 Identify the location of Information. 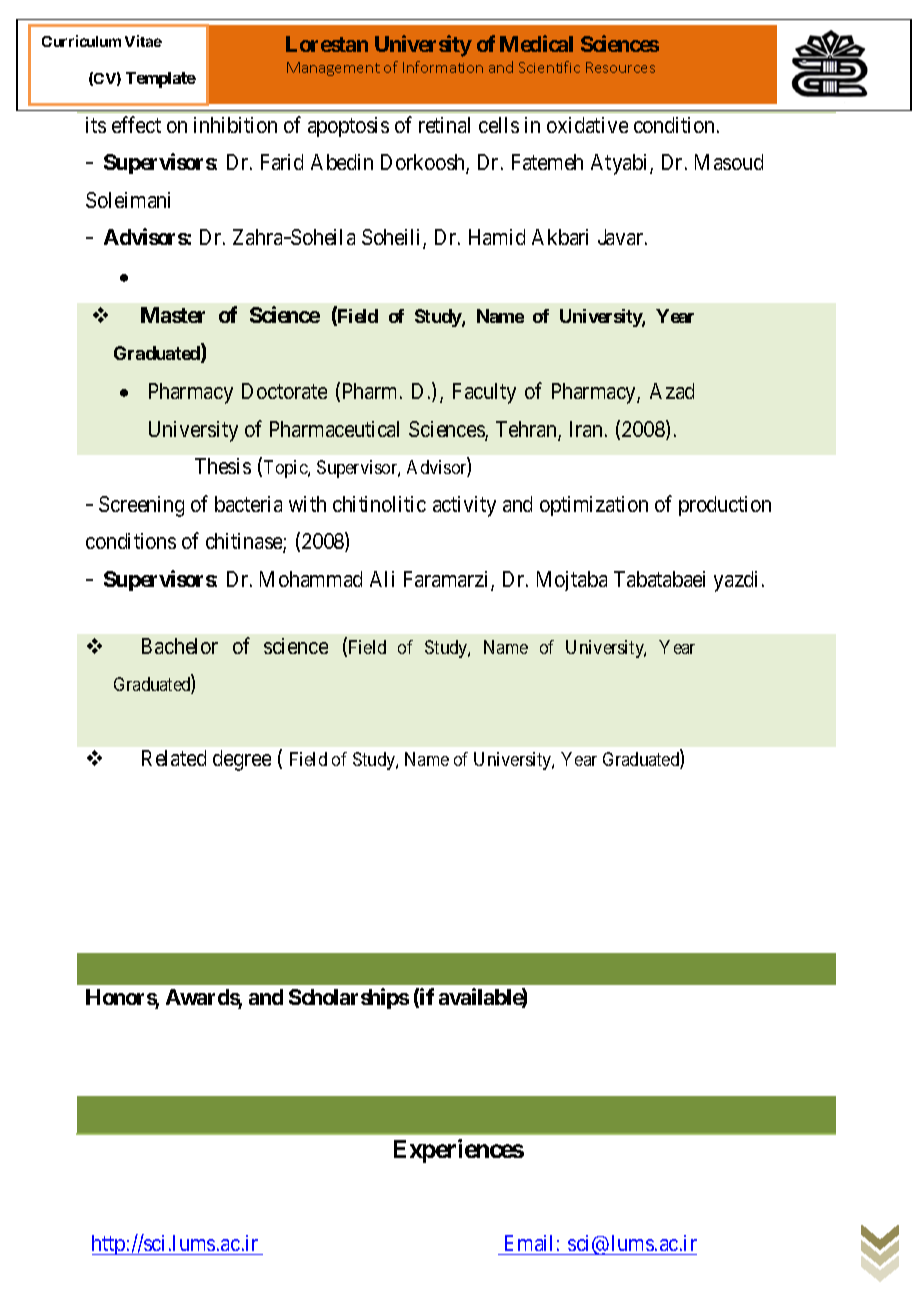
(443, 67).
